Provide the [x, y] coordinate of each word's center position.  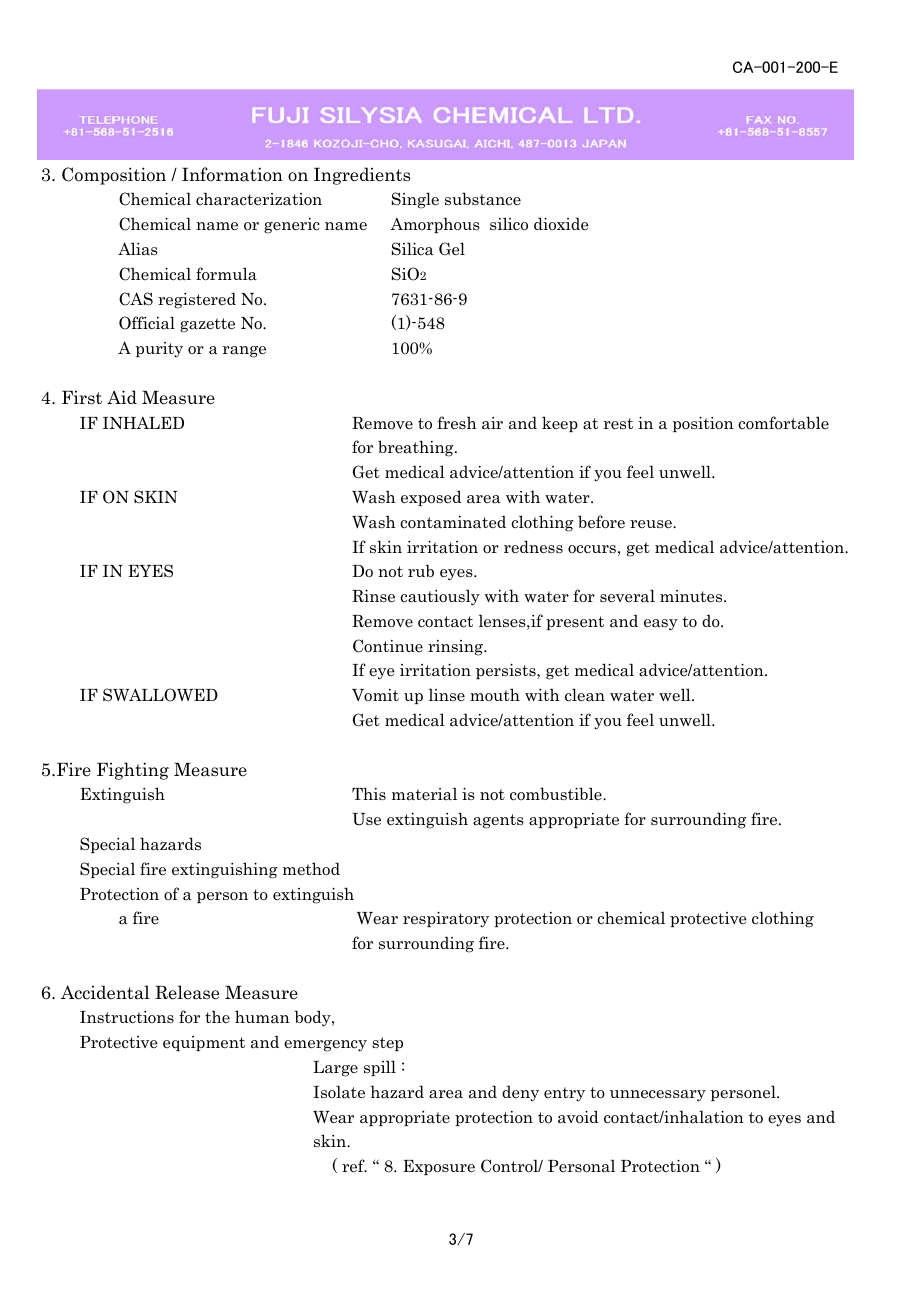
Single [415, 200]
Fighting [133, 771]
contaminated [453, 522]
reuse [652, 524]
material [424, 794]
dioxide [561, 224]
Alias [138, 249]
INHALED [143, 423]
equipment [204, 1043]
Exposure [439, 1167]
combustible [557, 794]
